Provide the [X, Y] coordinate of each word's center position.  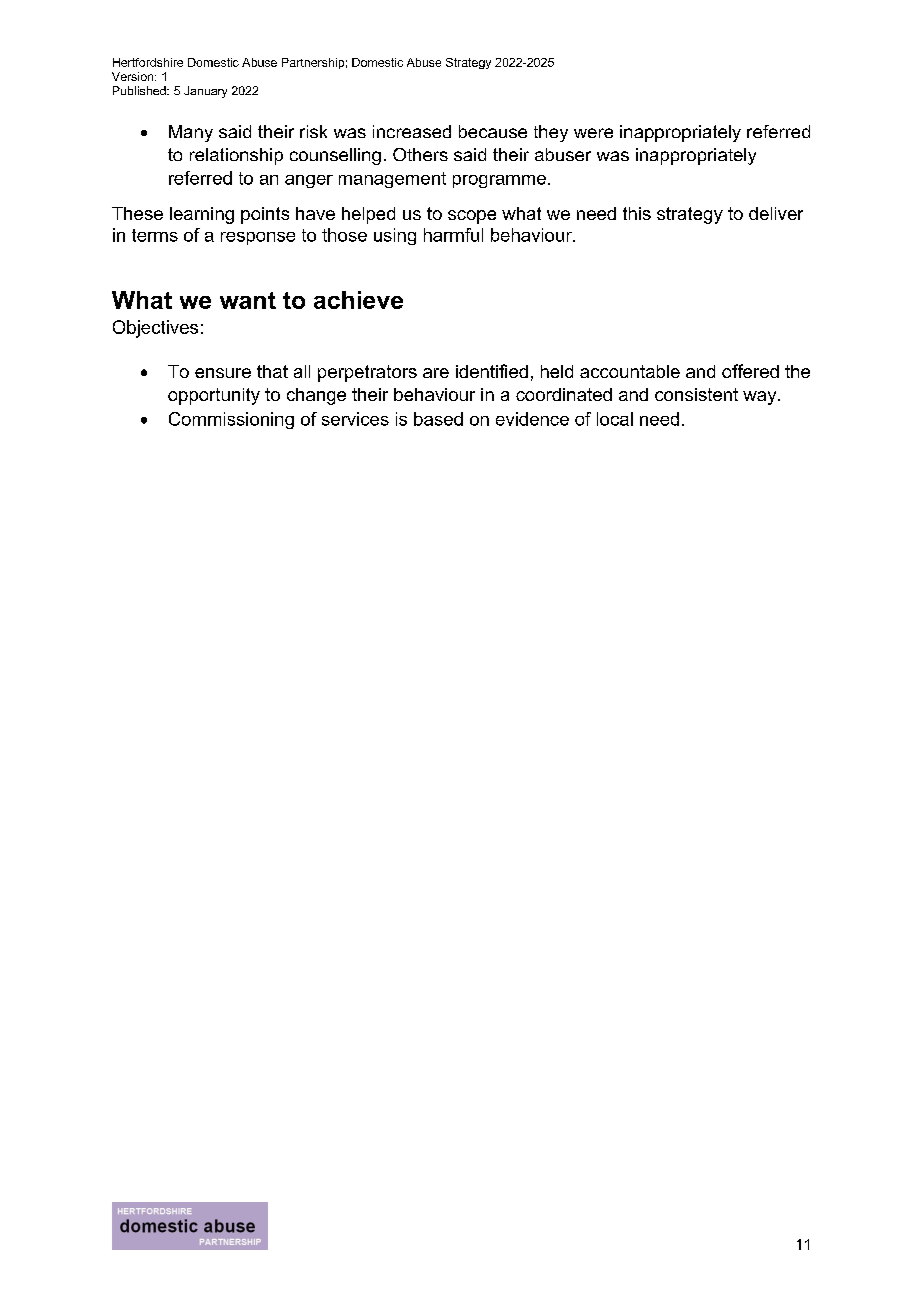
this [637, 213]
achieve [358, 300]
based [438, 419]
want [248, 300]
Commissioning [231, 420]
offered [750, 371]
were [593, 133]
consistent [696, 394]
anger [309, 181]
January [205, 92]
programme [499, 181]
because [493, 131]
